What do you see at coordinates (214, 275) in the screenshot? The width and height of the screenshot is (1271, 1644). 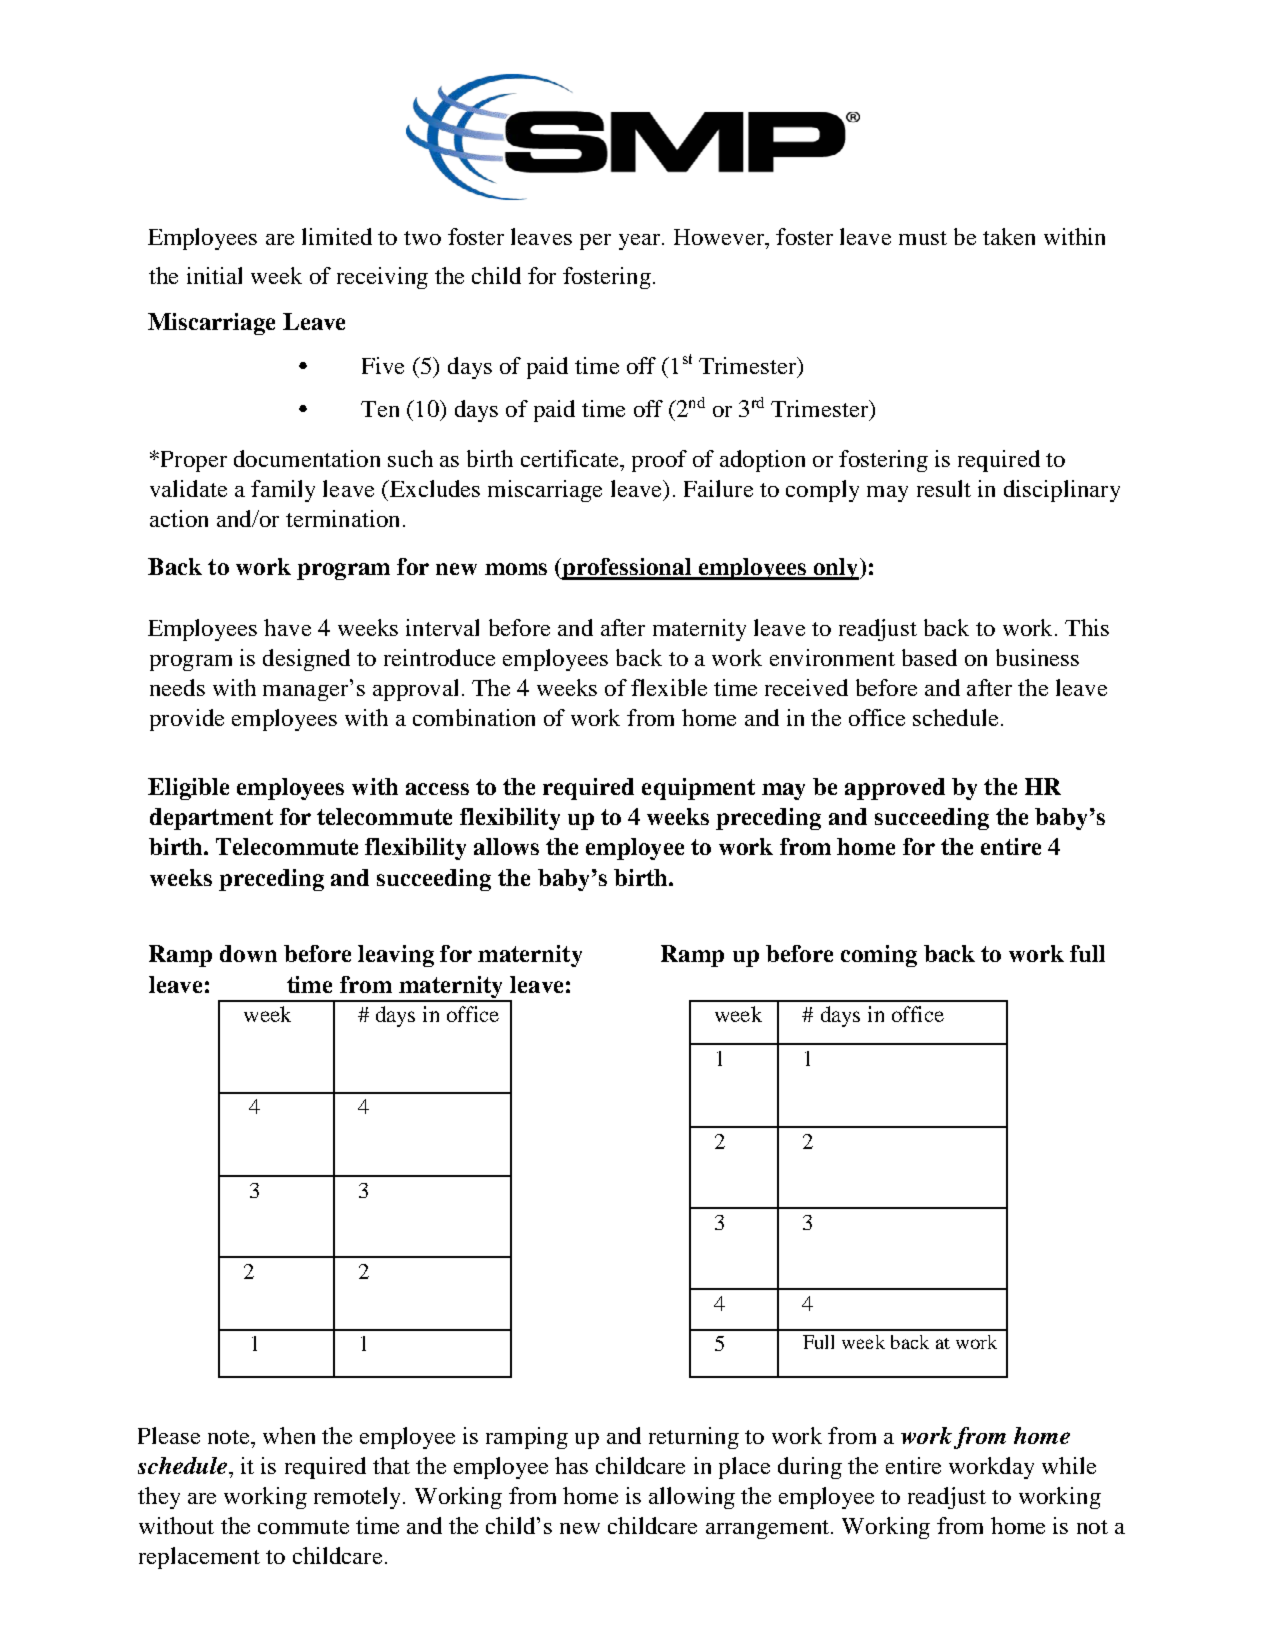 I see `initial` at bounding box center [214, 275].
